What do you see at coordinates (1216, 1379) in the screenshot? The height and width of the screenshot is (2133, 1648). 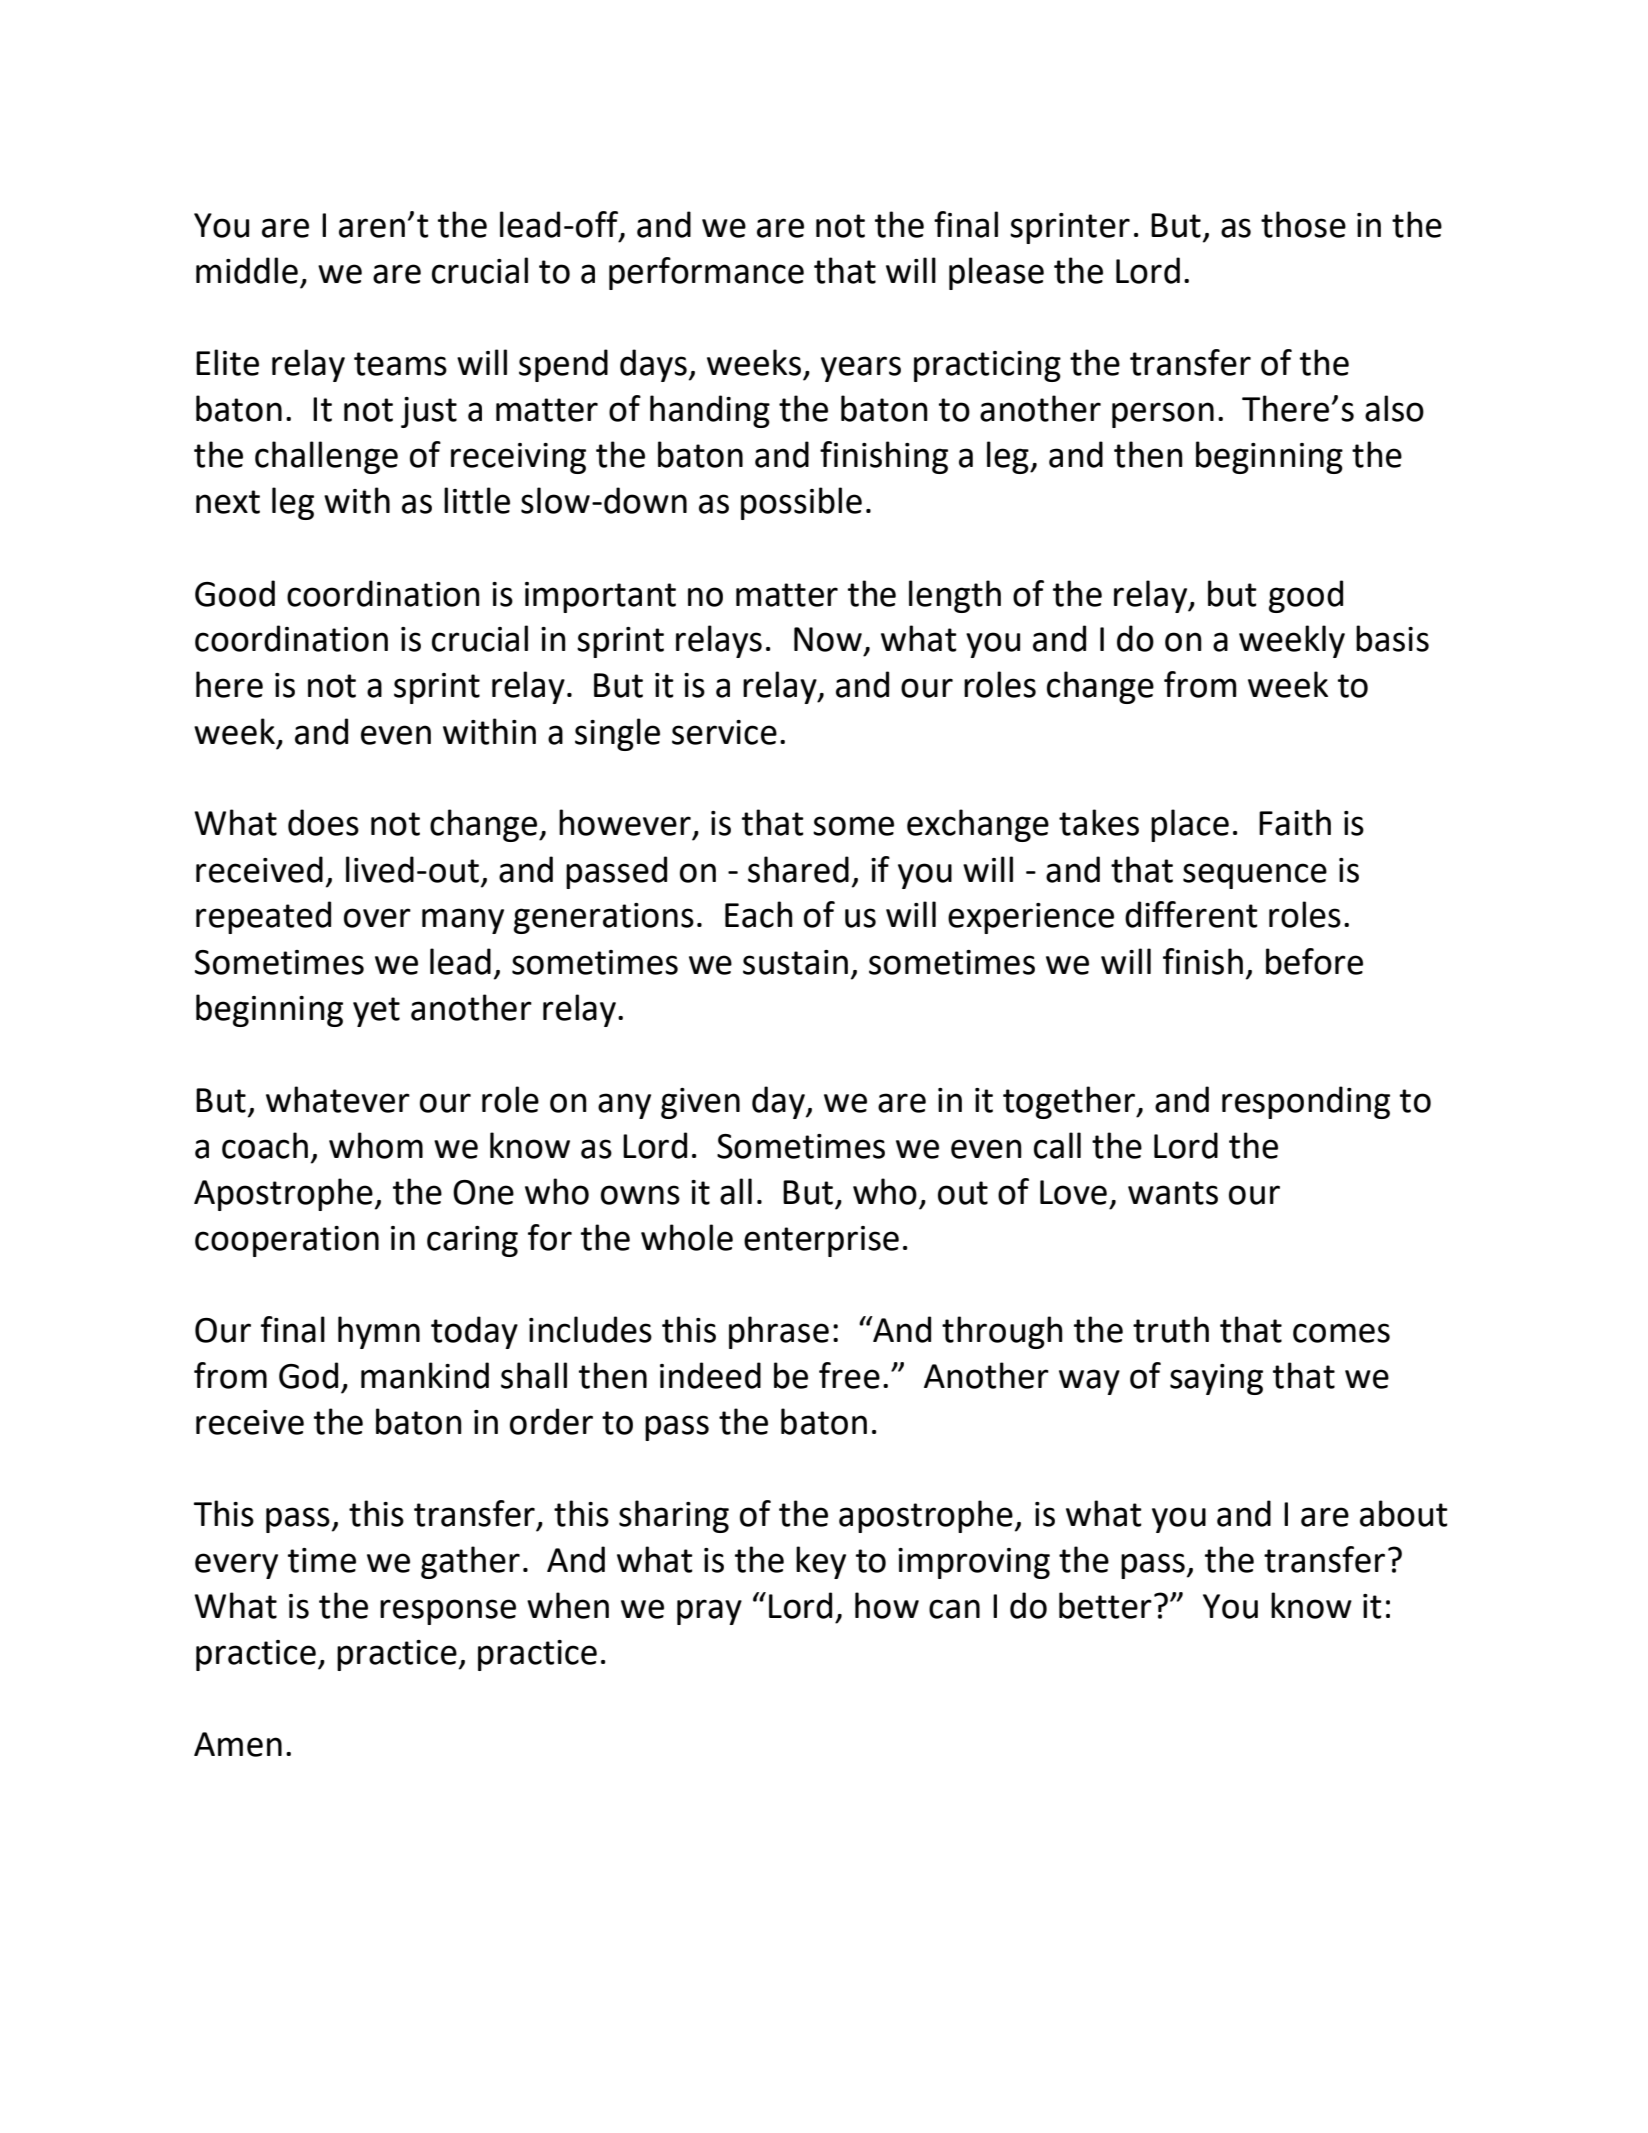 I see `saying` at bounding box center [1216, 1379].
